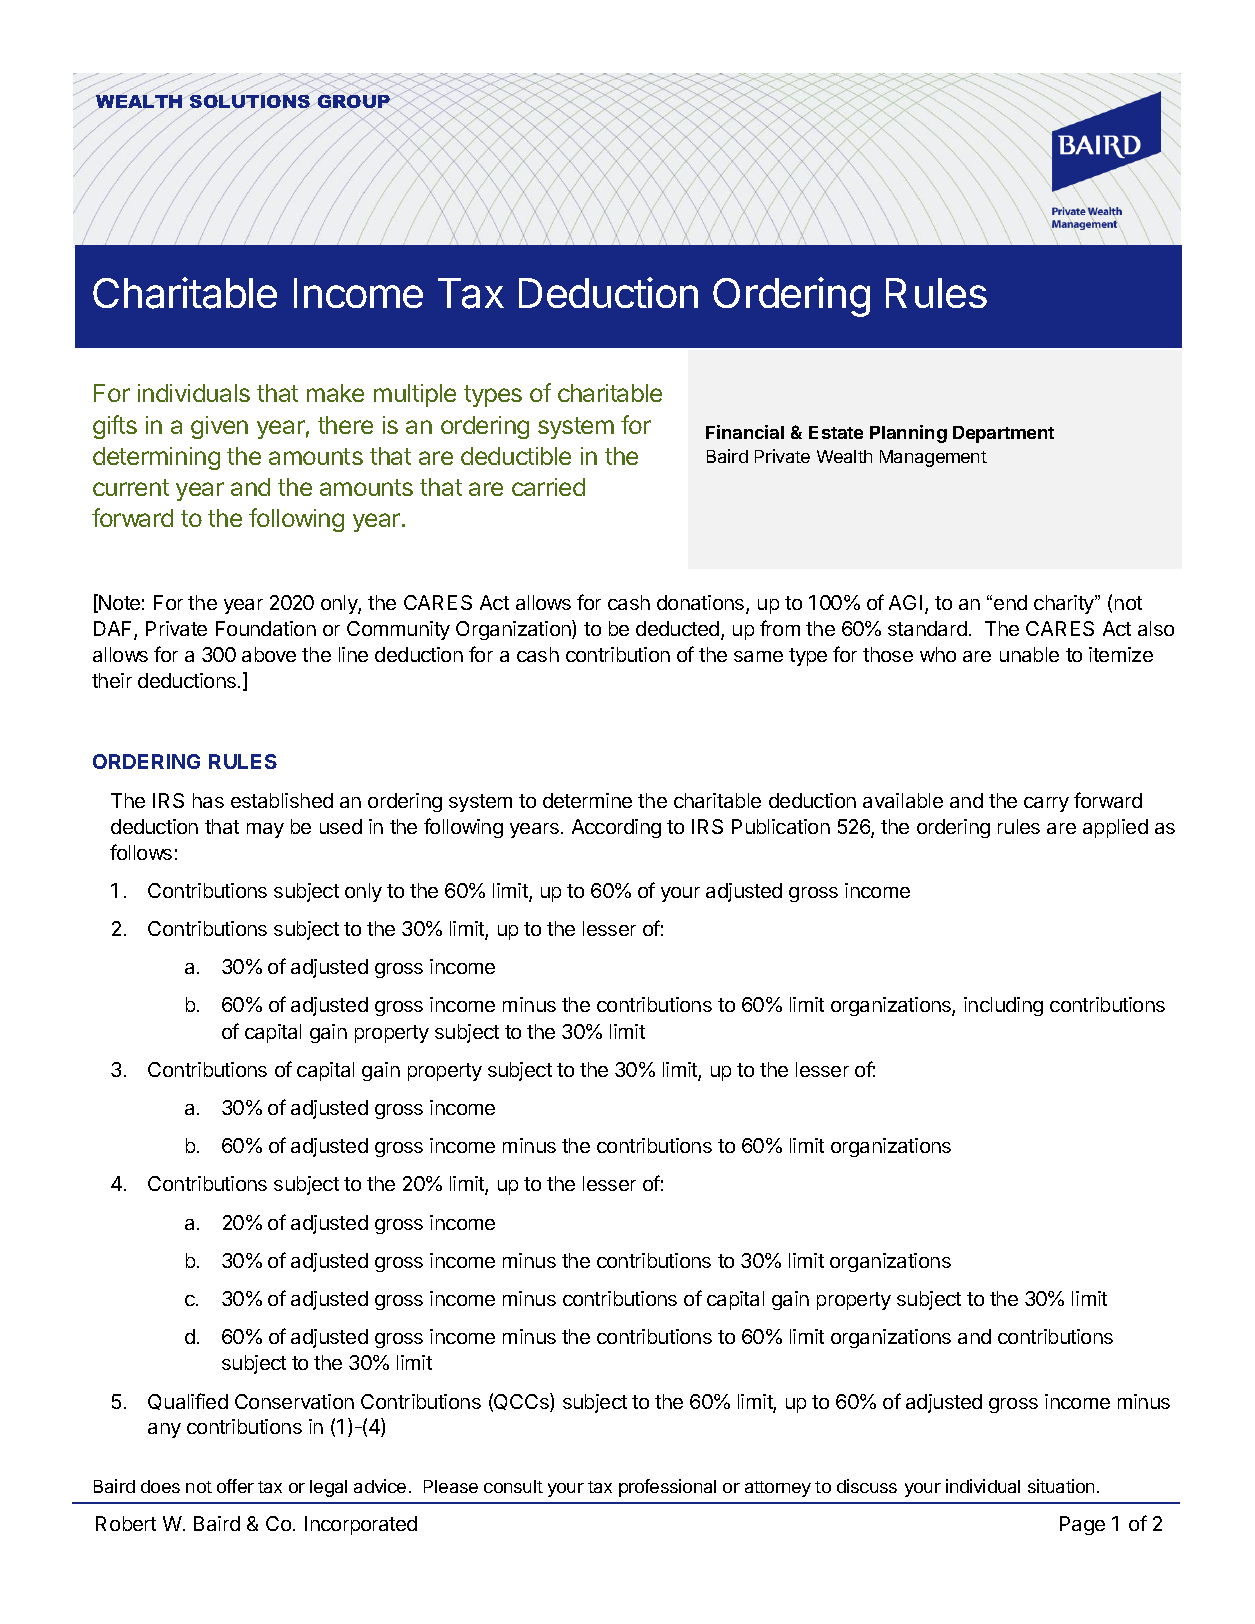 This page has height=1624, width=1255. Describe the element at coordinates (616, 828) in the page. I see `According` at that location.
